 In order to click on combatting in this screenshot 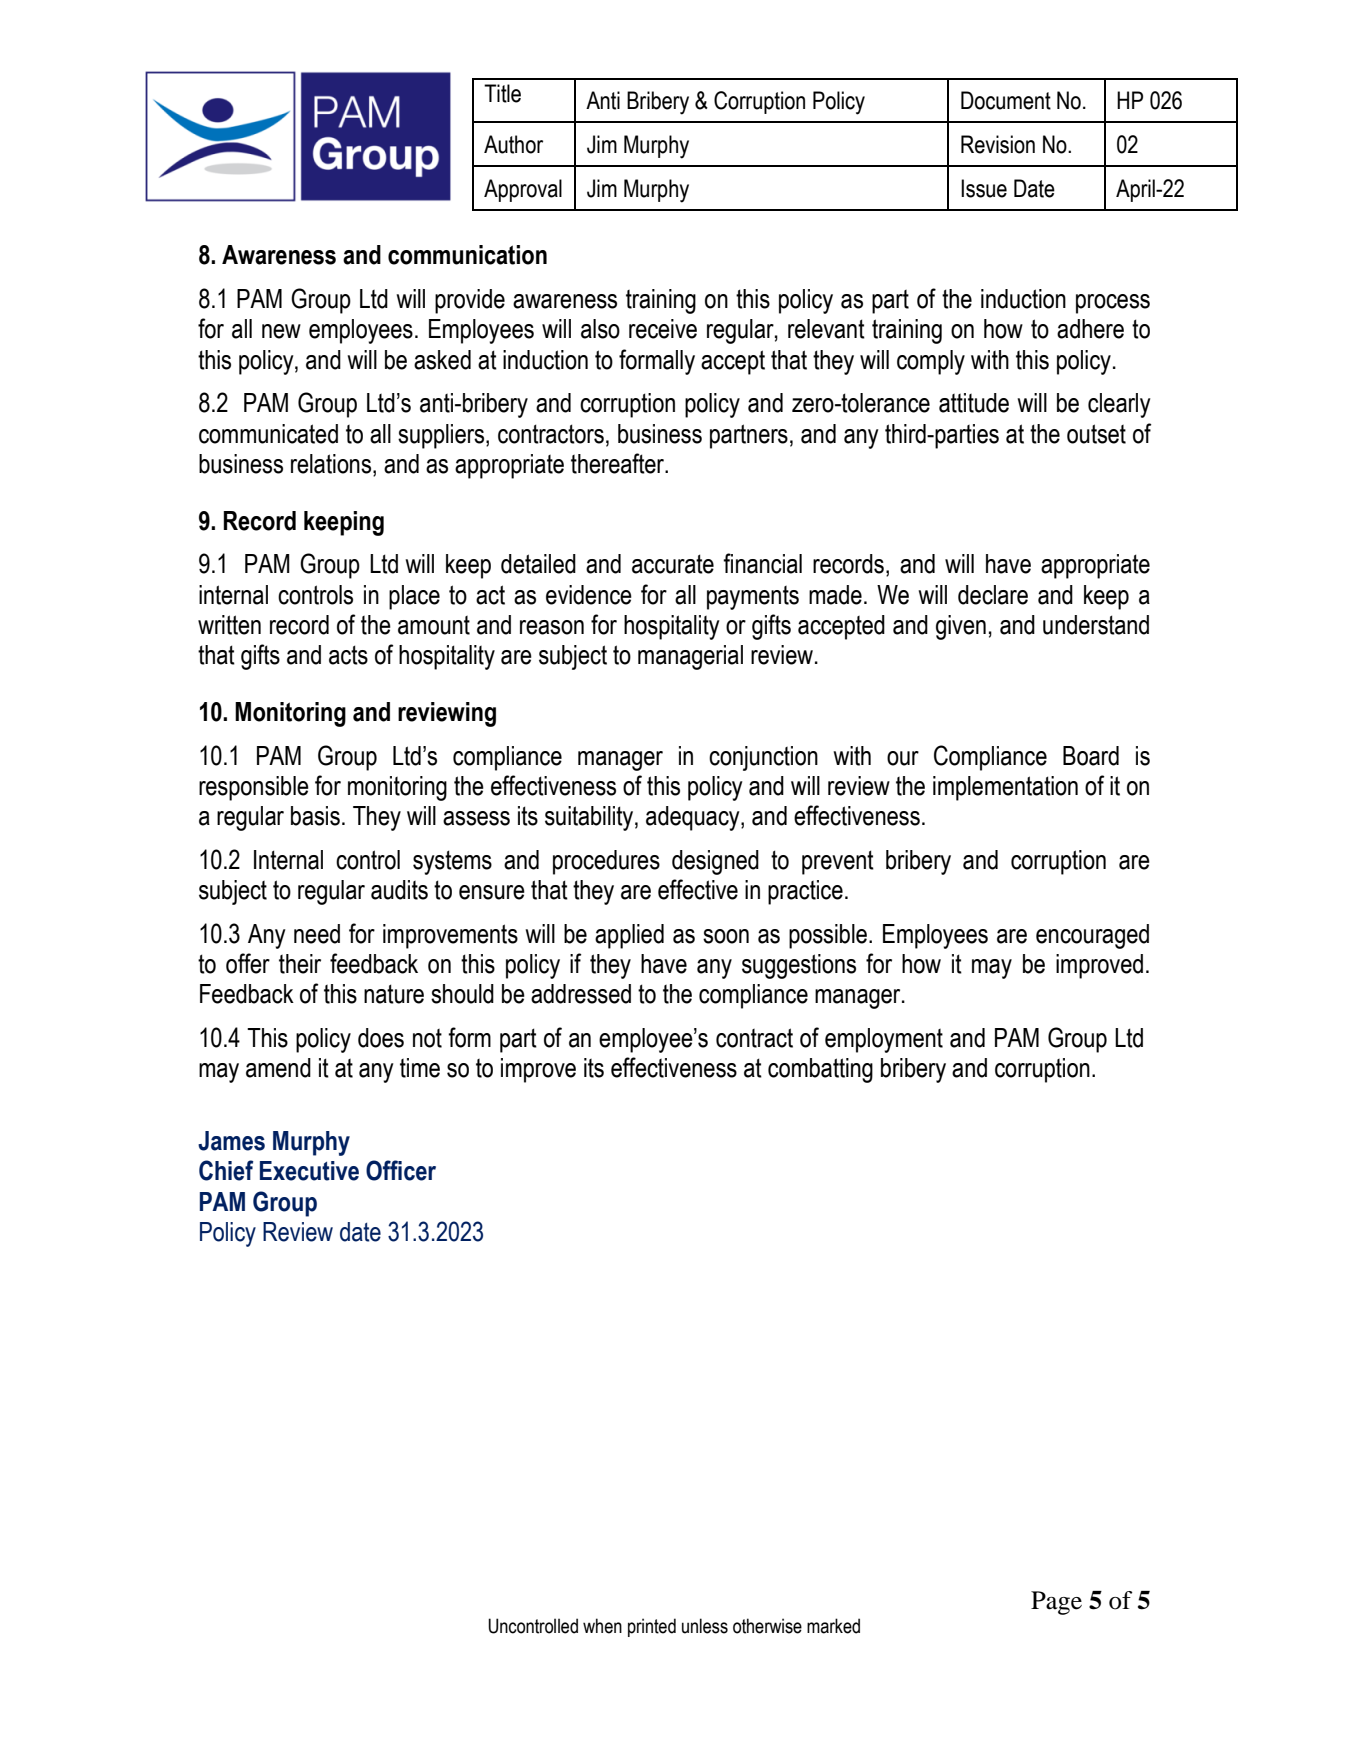, I will do `click(820, 1070)`.
